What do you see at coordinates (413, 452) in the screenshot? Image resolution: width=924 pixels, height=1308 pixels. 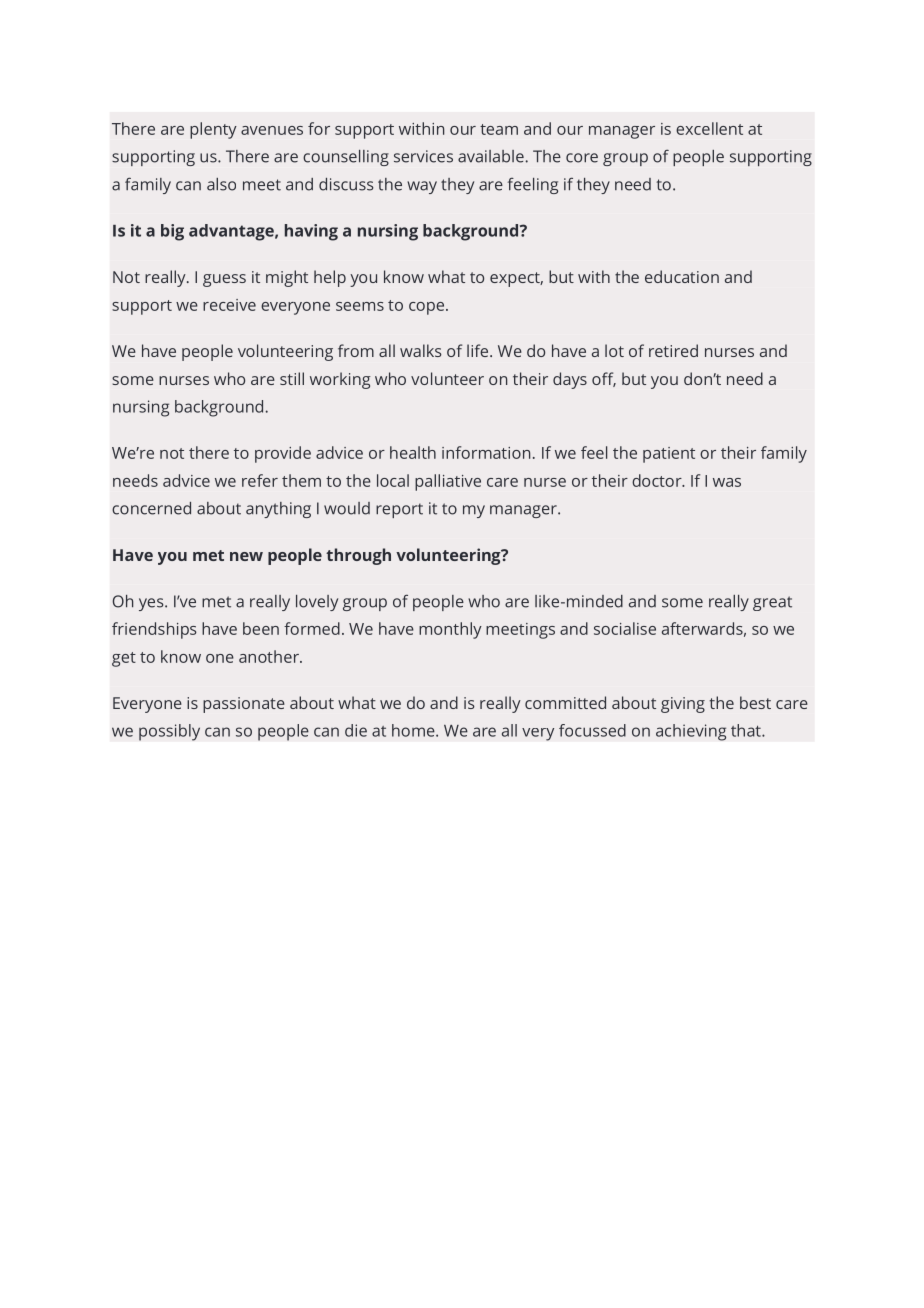 I see `health` at bounding box center [413, 452].
